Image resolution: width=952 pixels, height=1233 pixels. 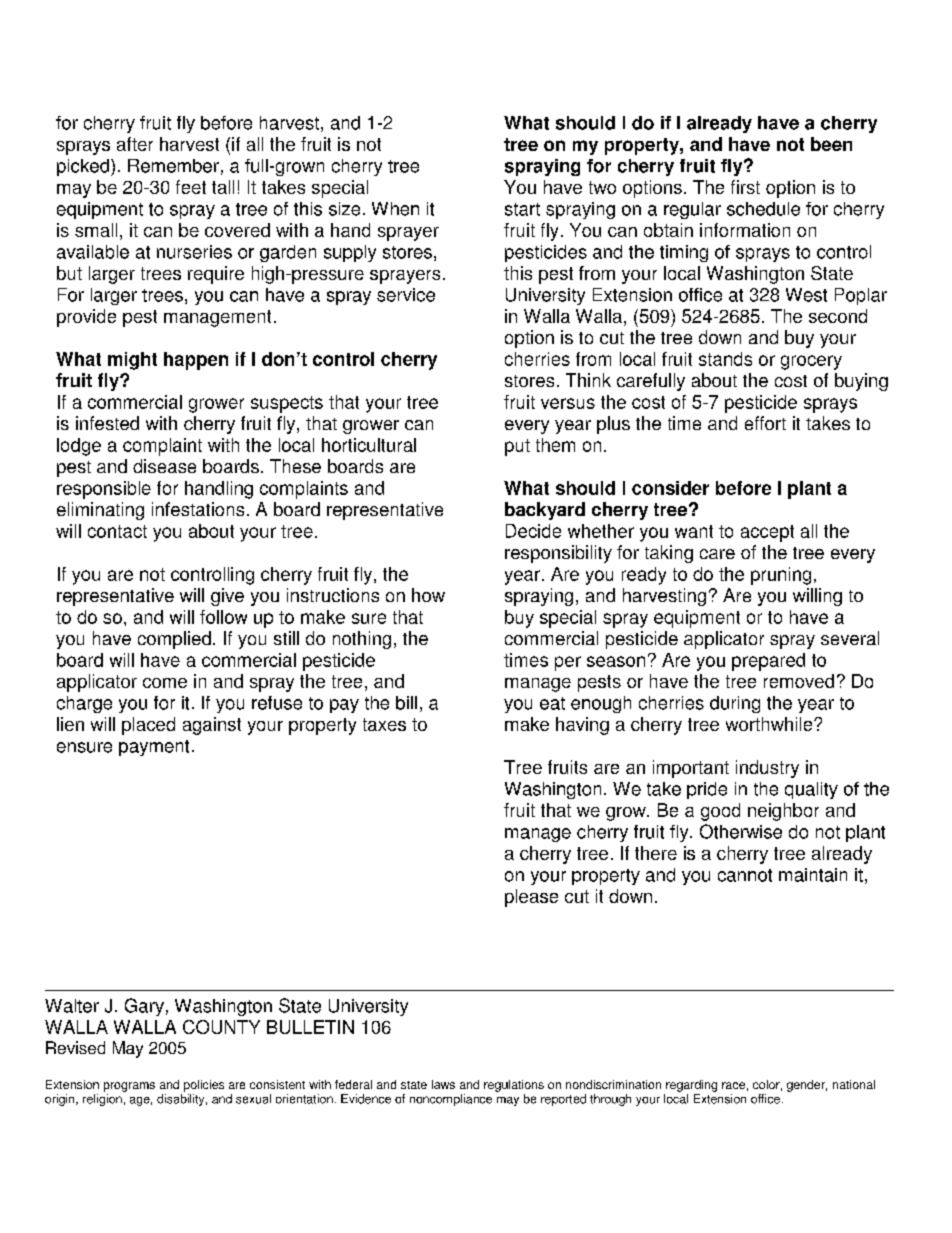 I want to click on start, so click(x=522, y=209).
